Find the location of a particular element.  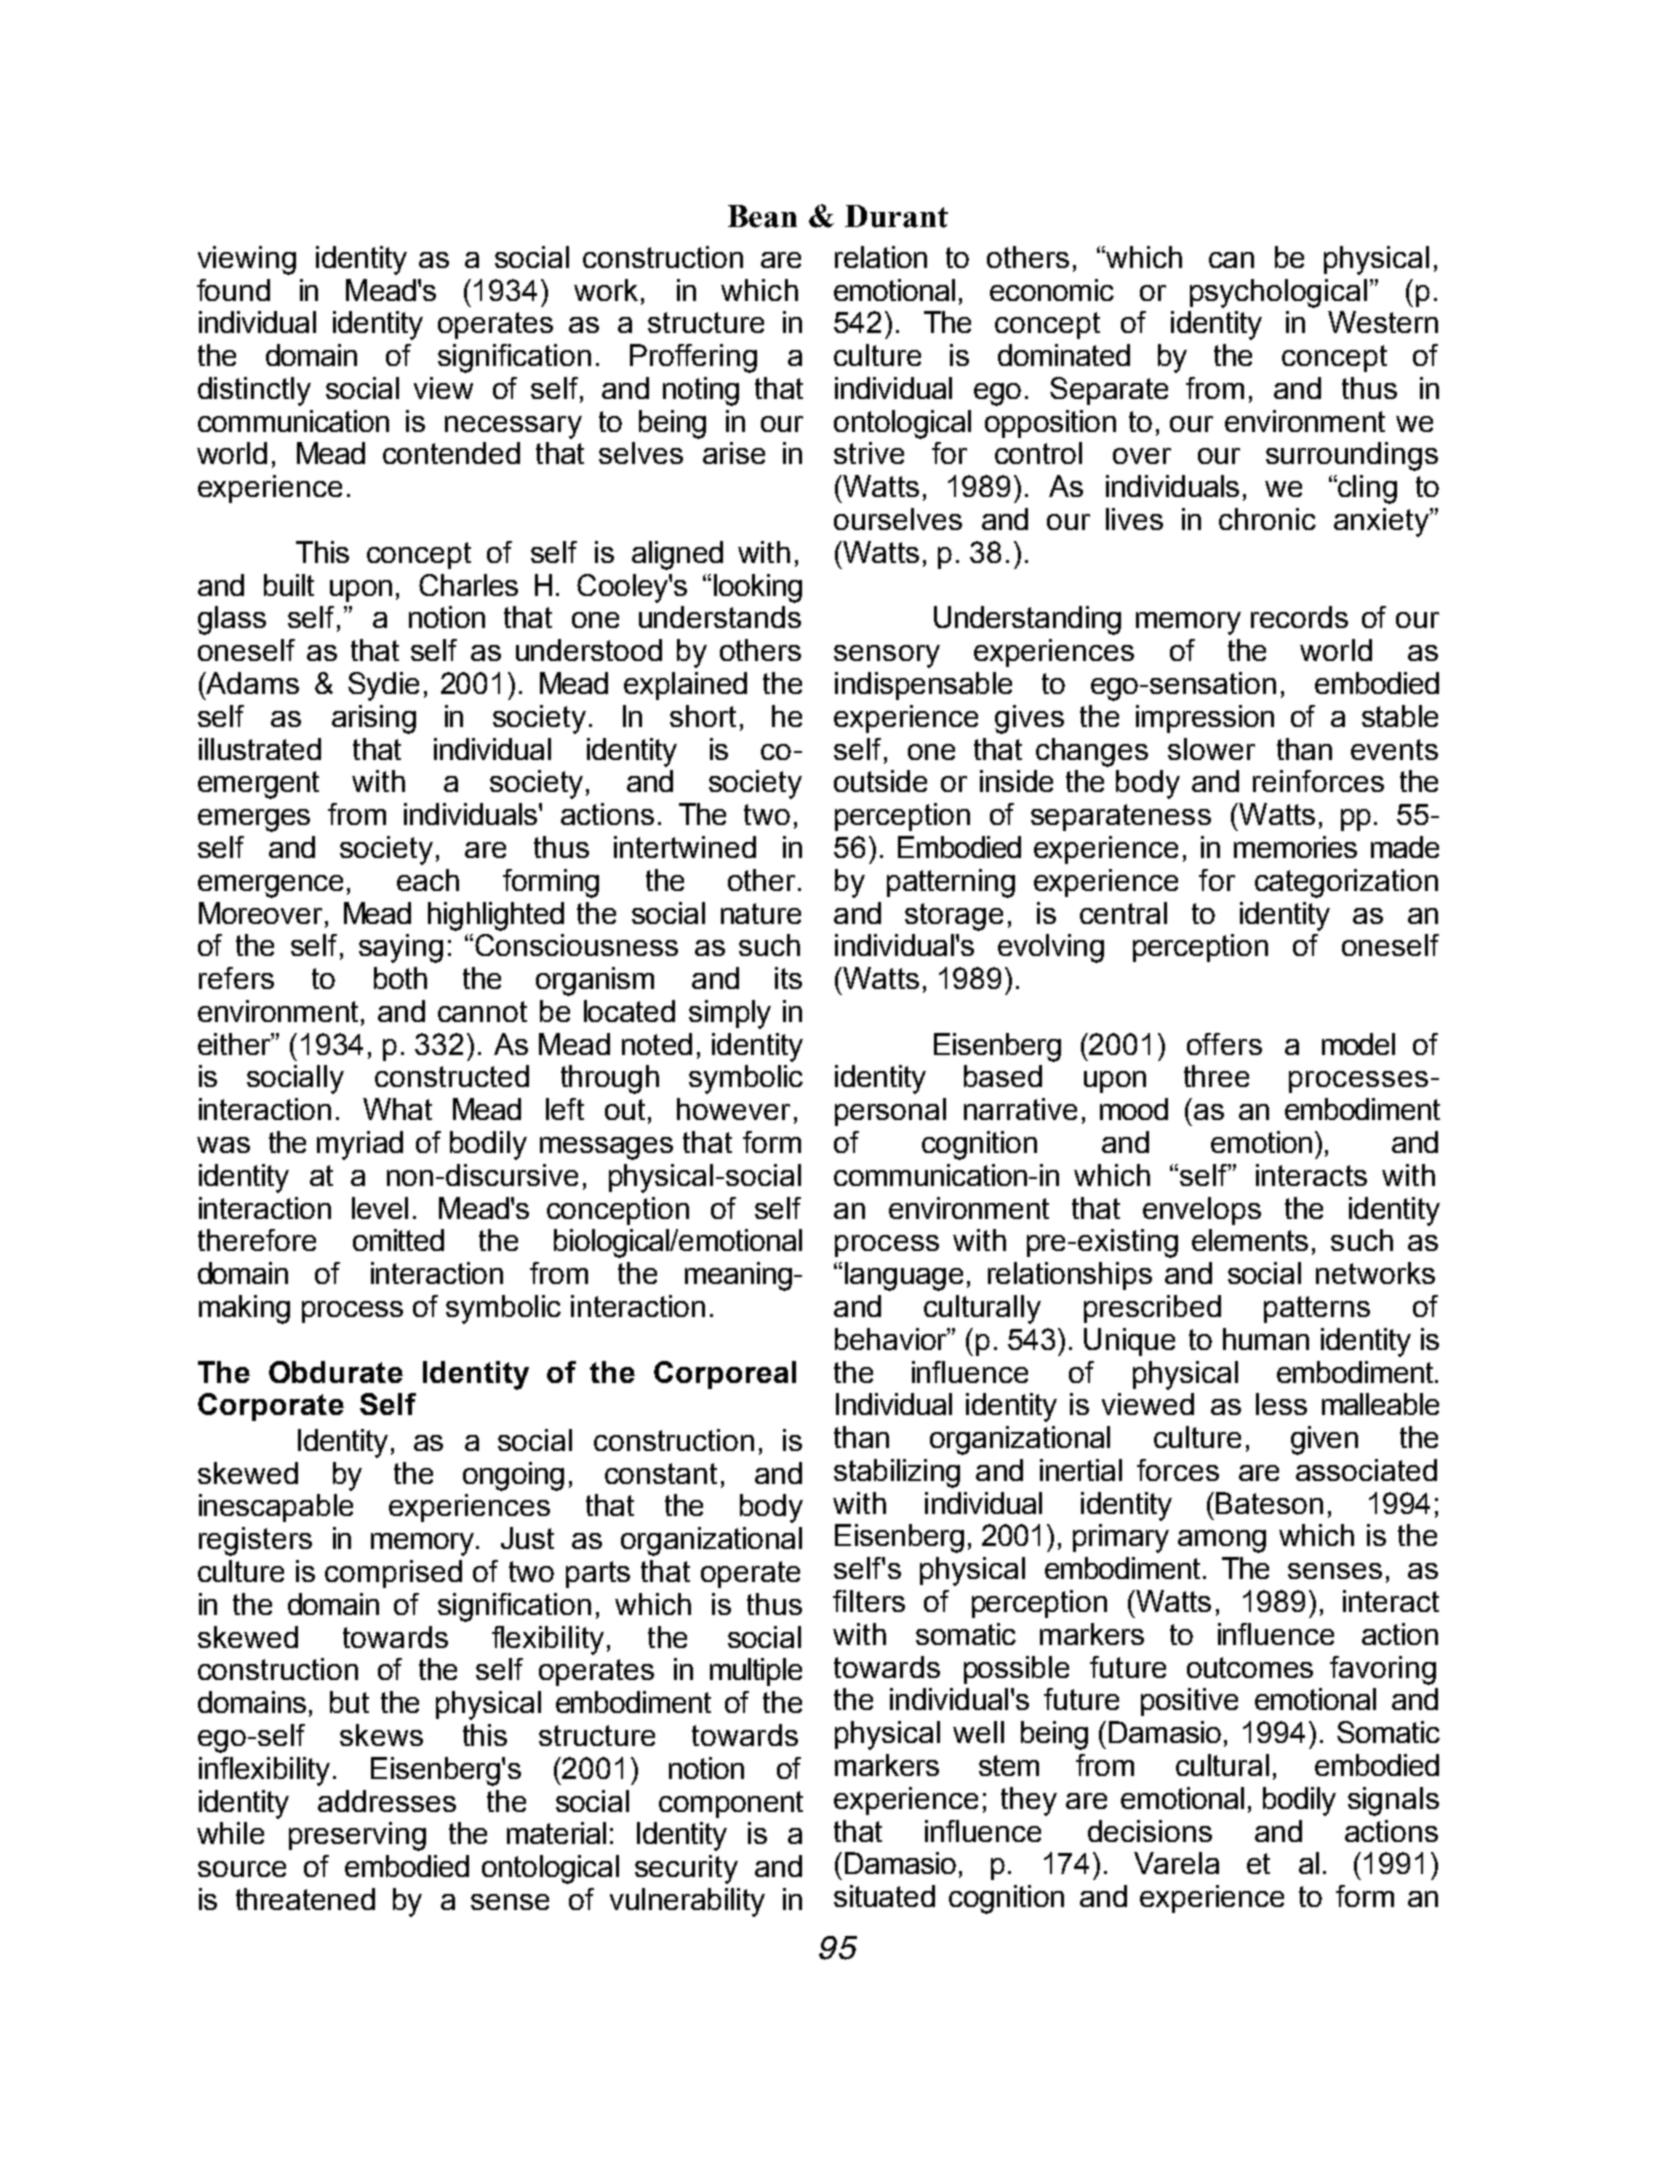

Obdurate is located at coordinates (336, 1372).
